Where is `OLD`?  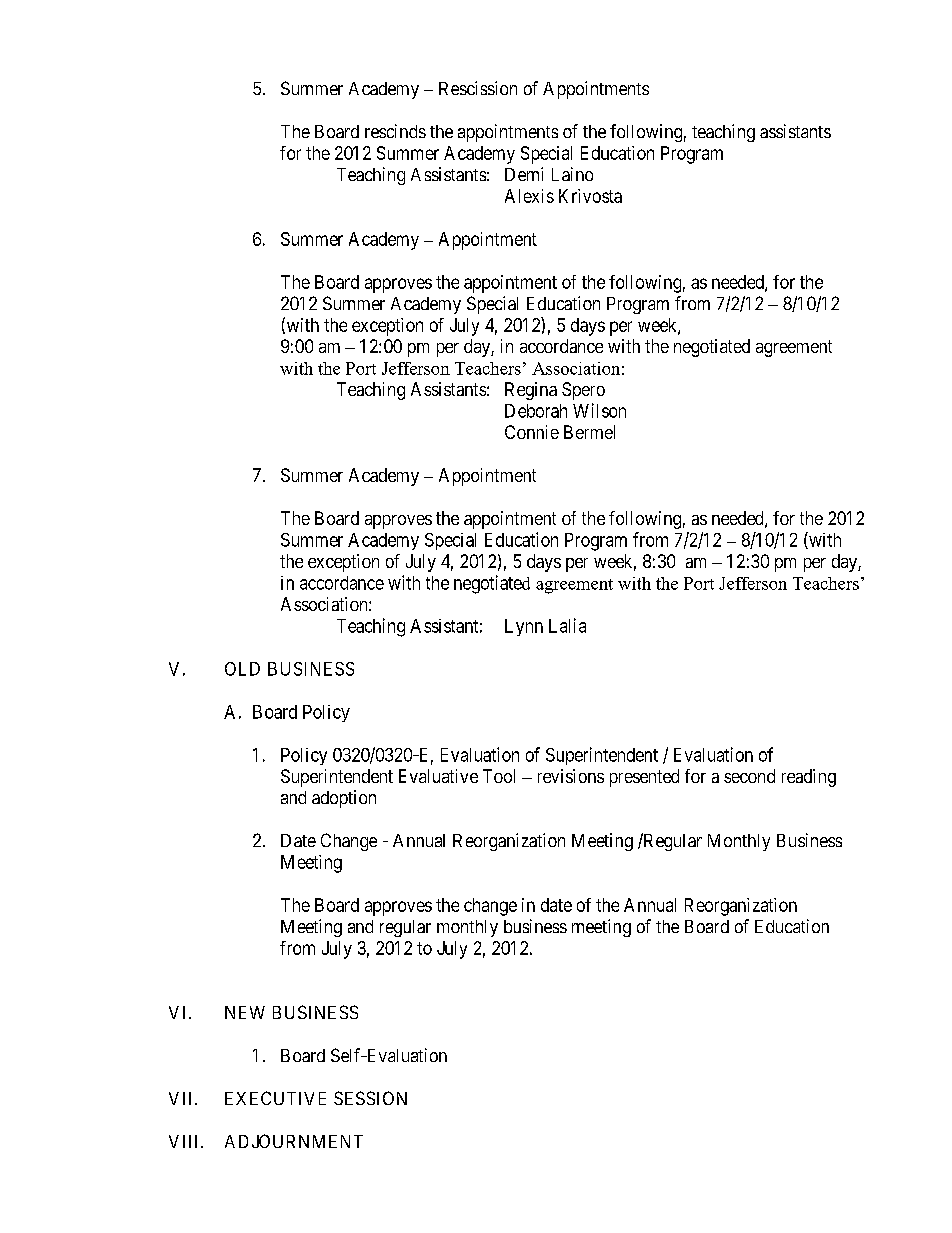 OLD is located at coordinates (242, 669).
